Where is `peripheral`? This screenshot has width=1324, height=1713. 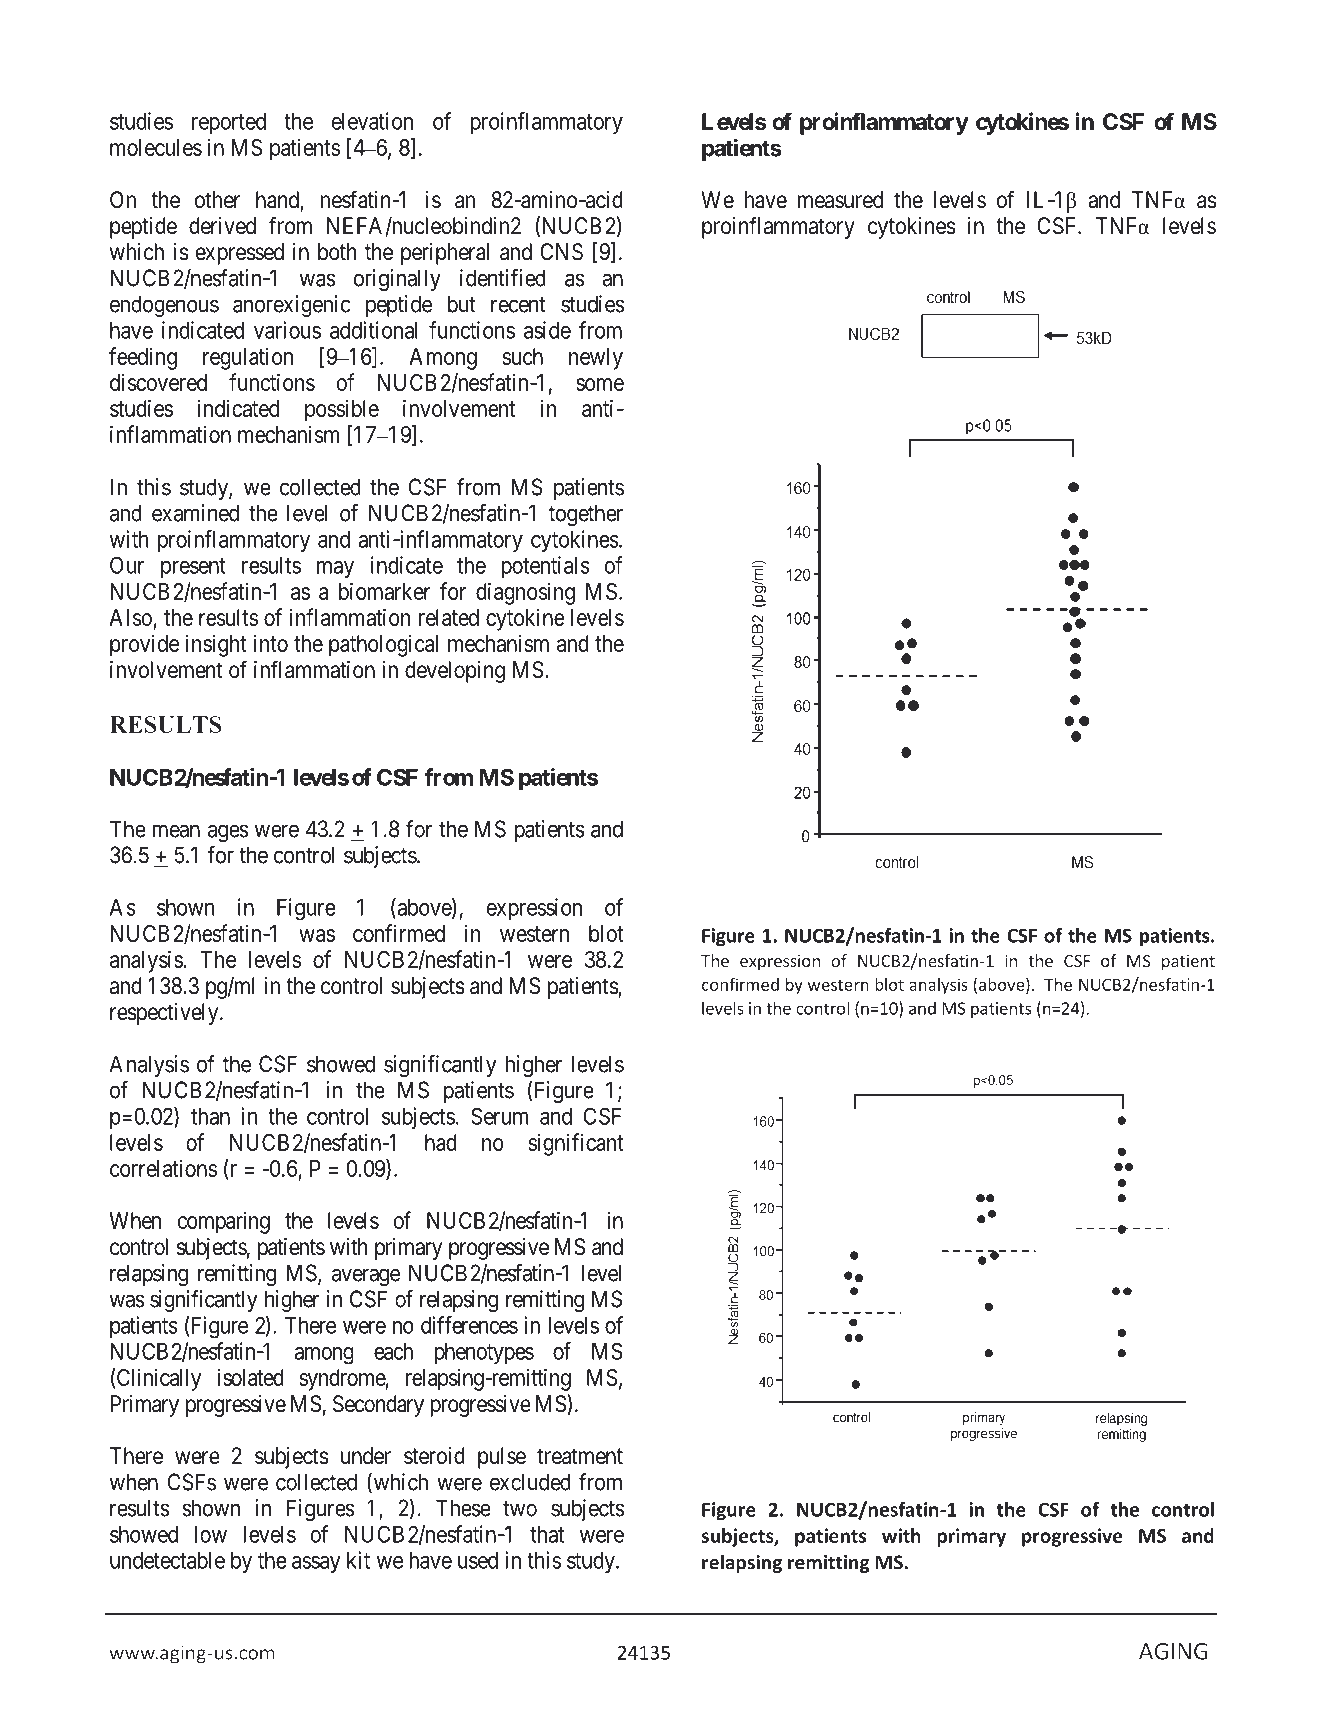 peripheral is located at coordinates (445, 254).
